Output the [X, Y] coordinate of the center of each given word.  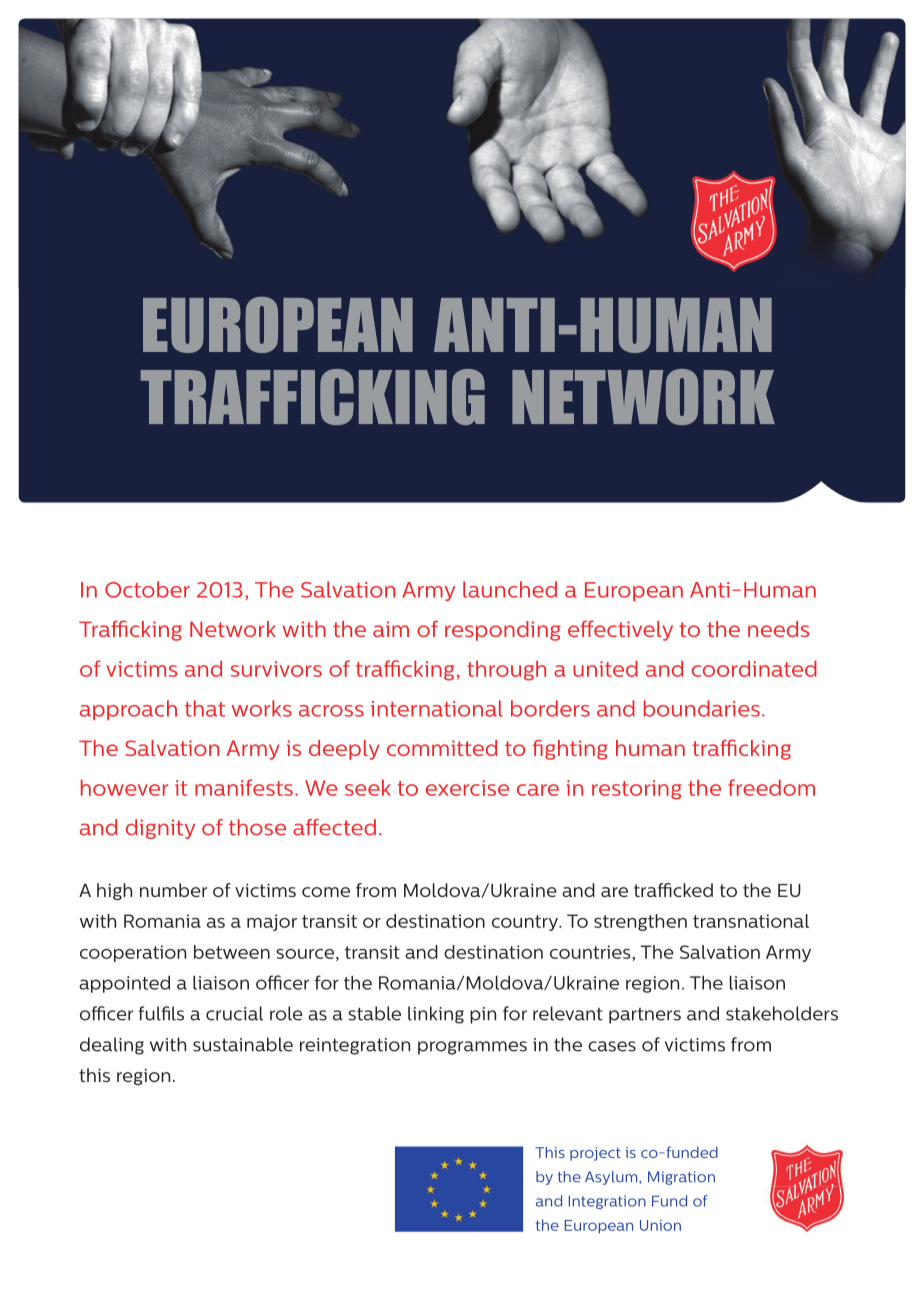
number [173, 890]
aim [391, 629]
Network [233, 629]
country [526, 923]
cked [693, 890]
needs [778, 629]
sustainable [243, 1044]
